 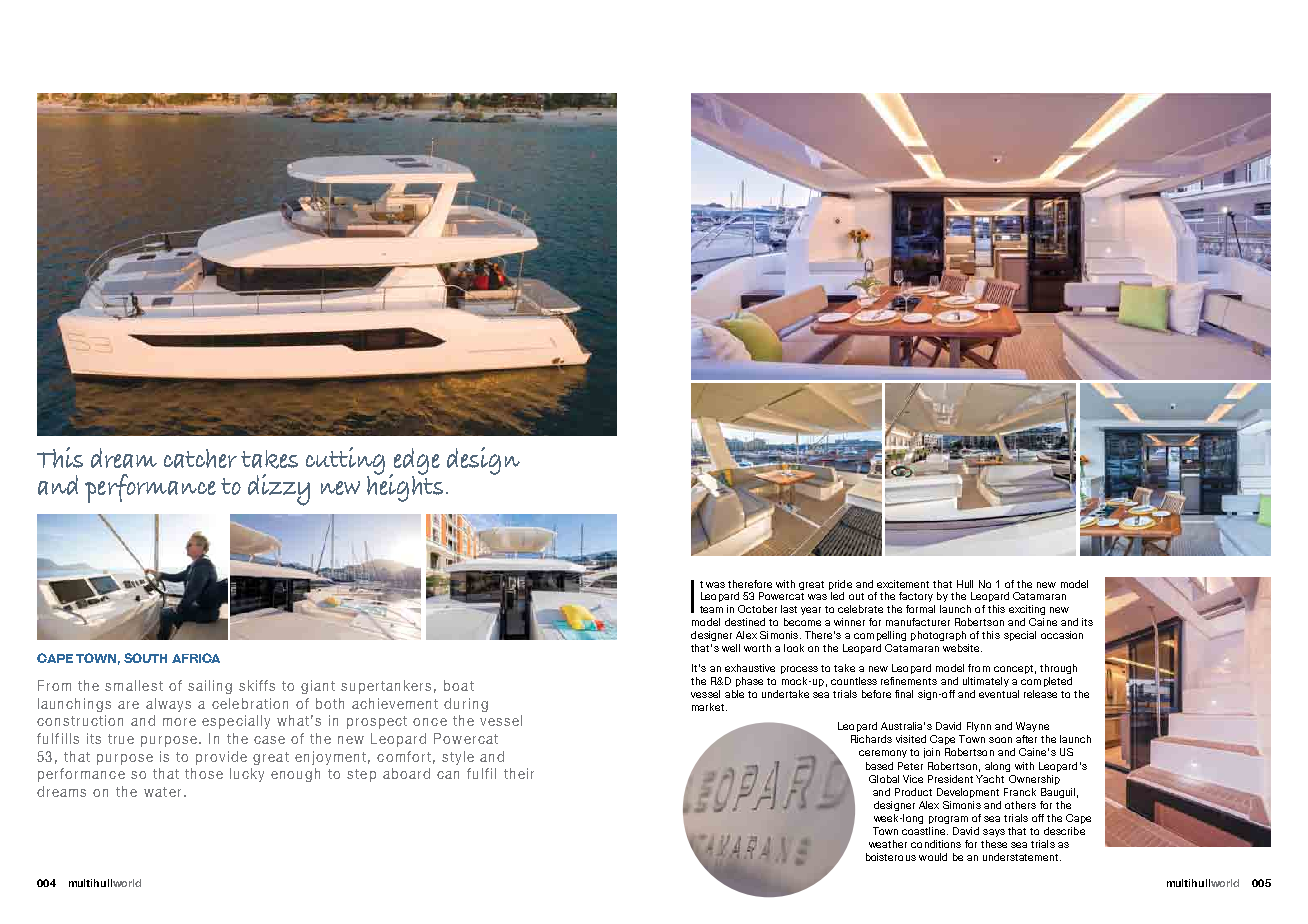 I want to click on sailing, so click(x=210, y=687).
